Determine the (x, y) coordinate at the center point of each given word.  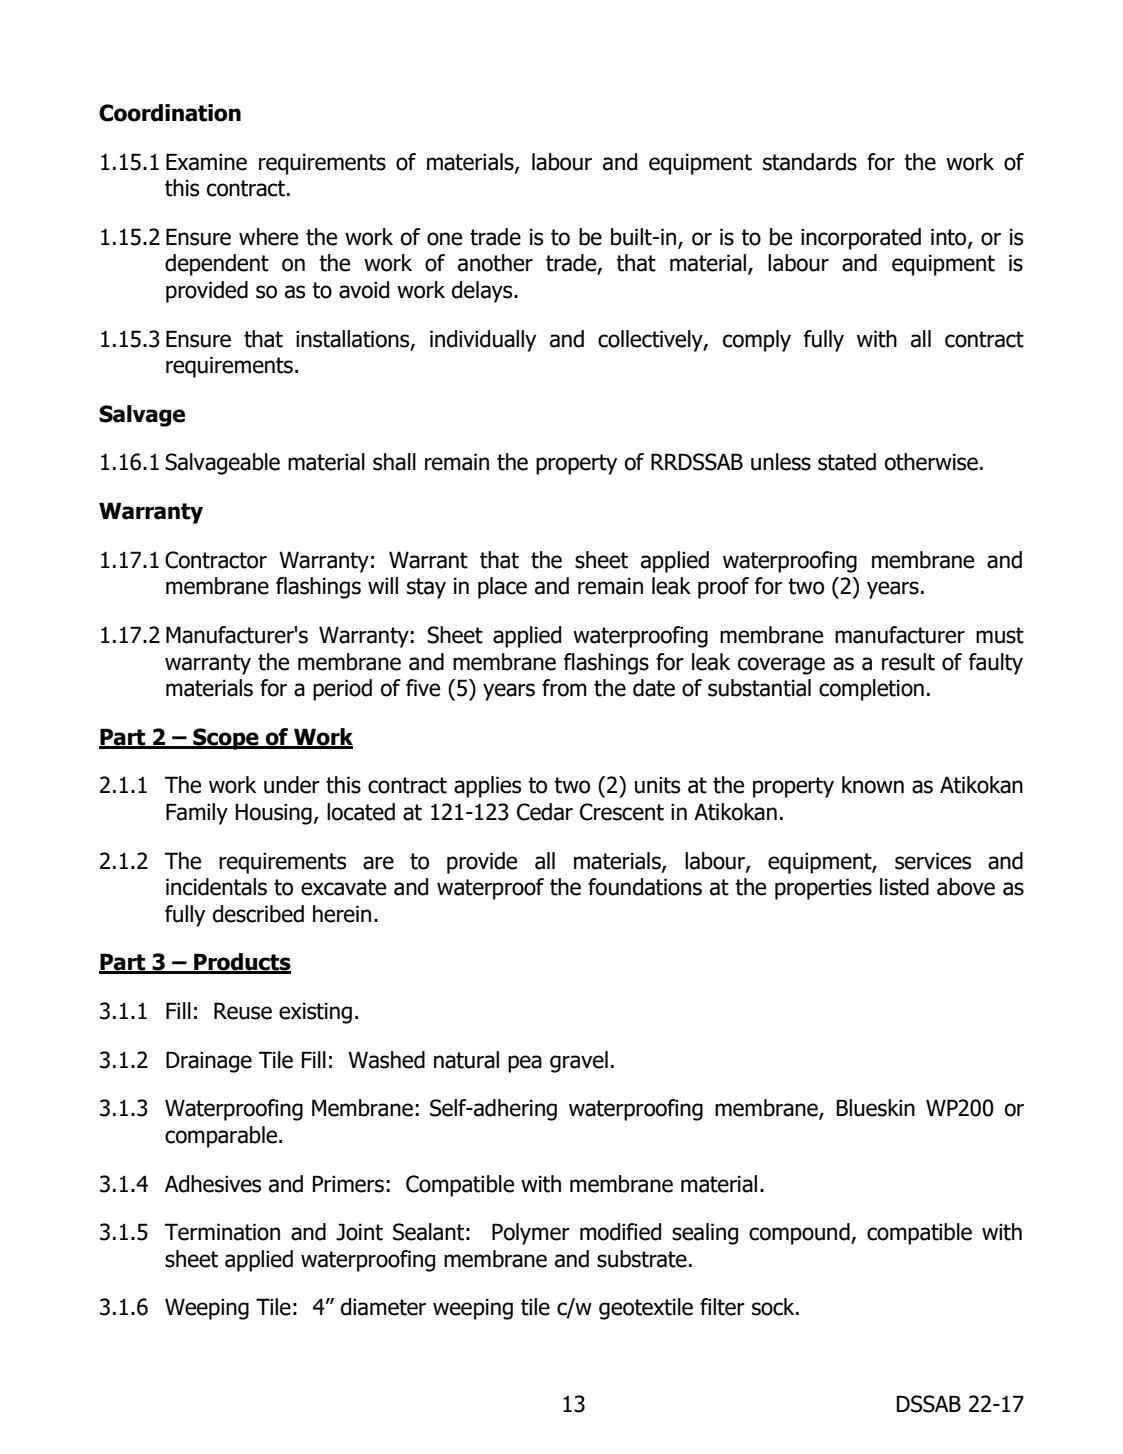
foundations (645, 887)
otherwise (931, 462)
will (383, 585)
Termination (222, 1232)
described (258, 914)
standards (810, 162)
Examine (206, 162)
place (502, 588)
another (495, 263)
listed (904, 887)
